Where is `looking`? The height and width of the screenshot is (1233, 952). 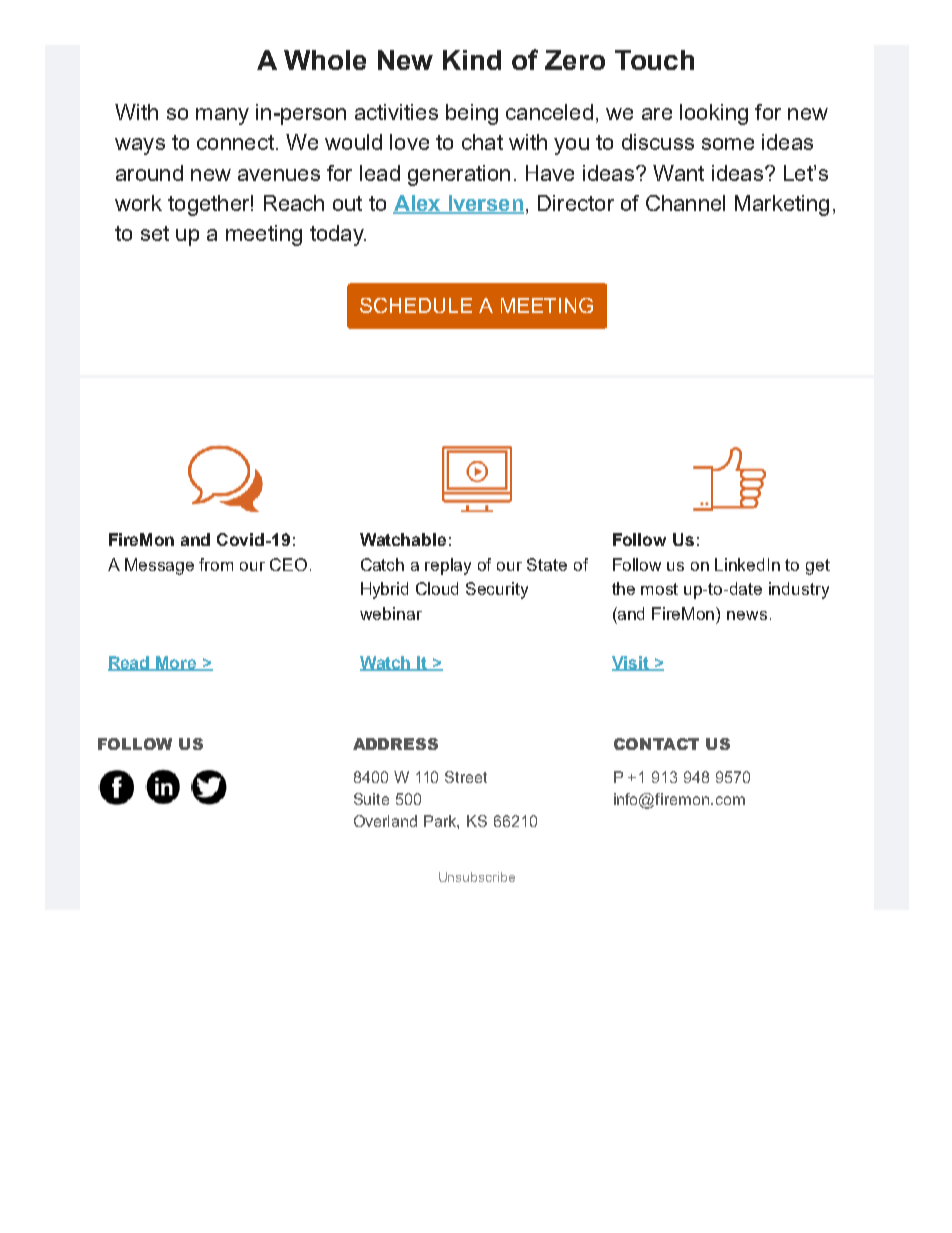 looking is located at coordinates (714, 114).
